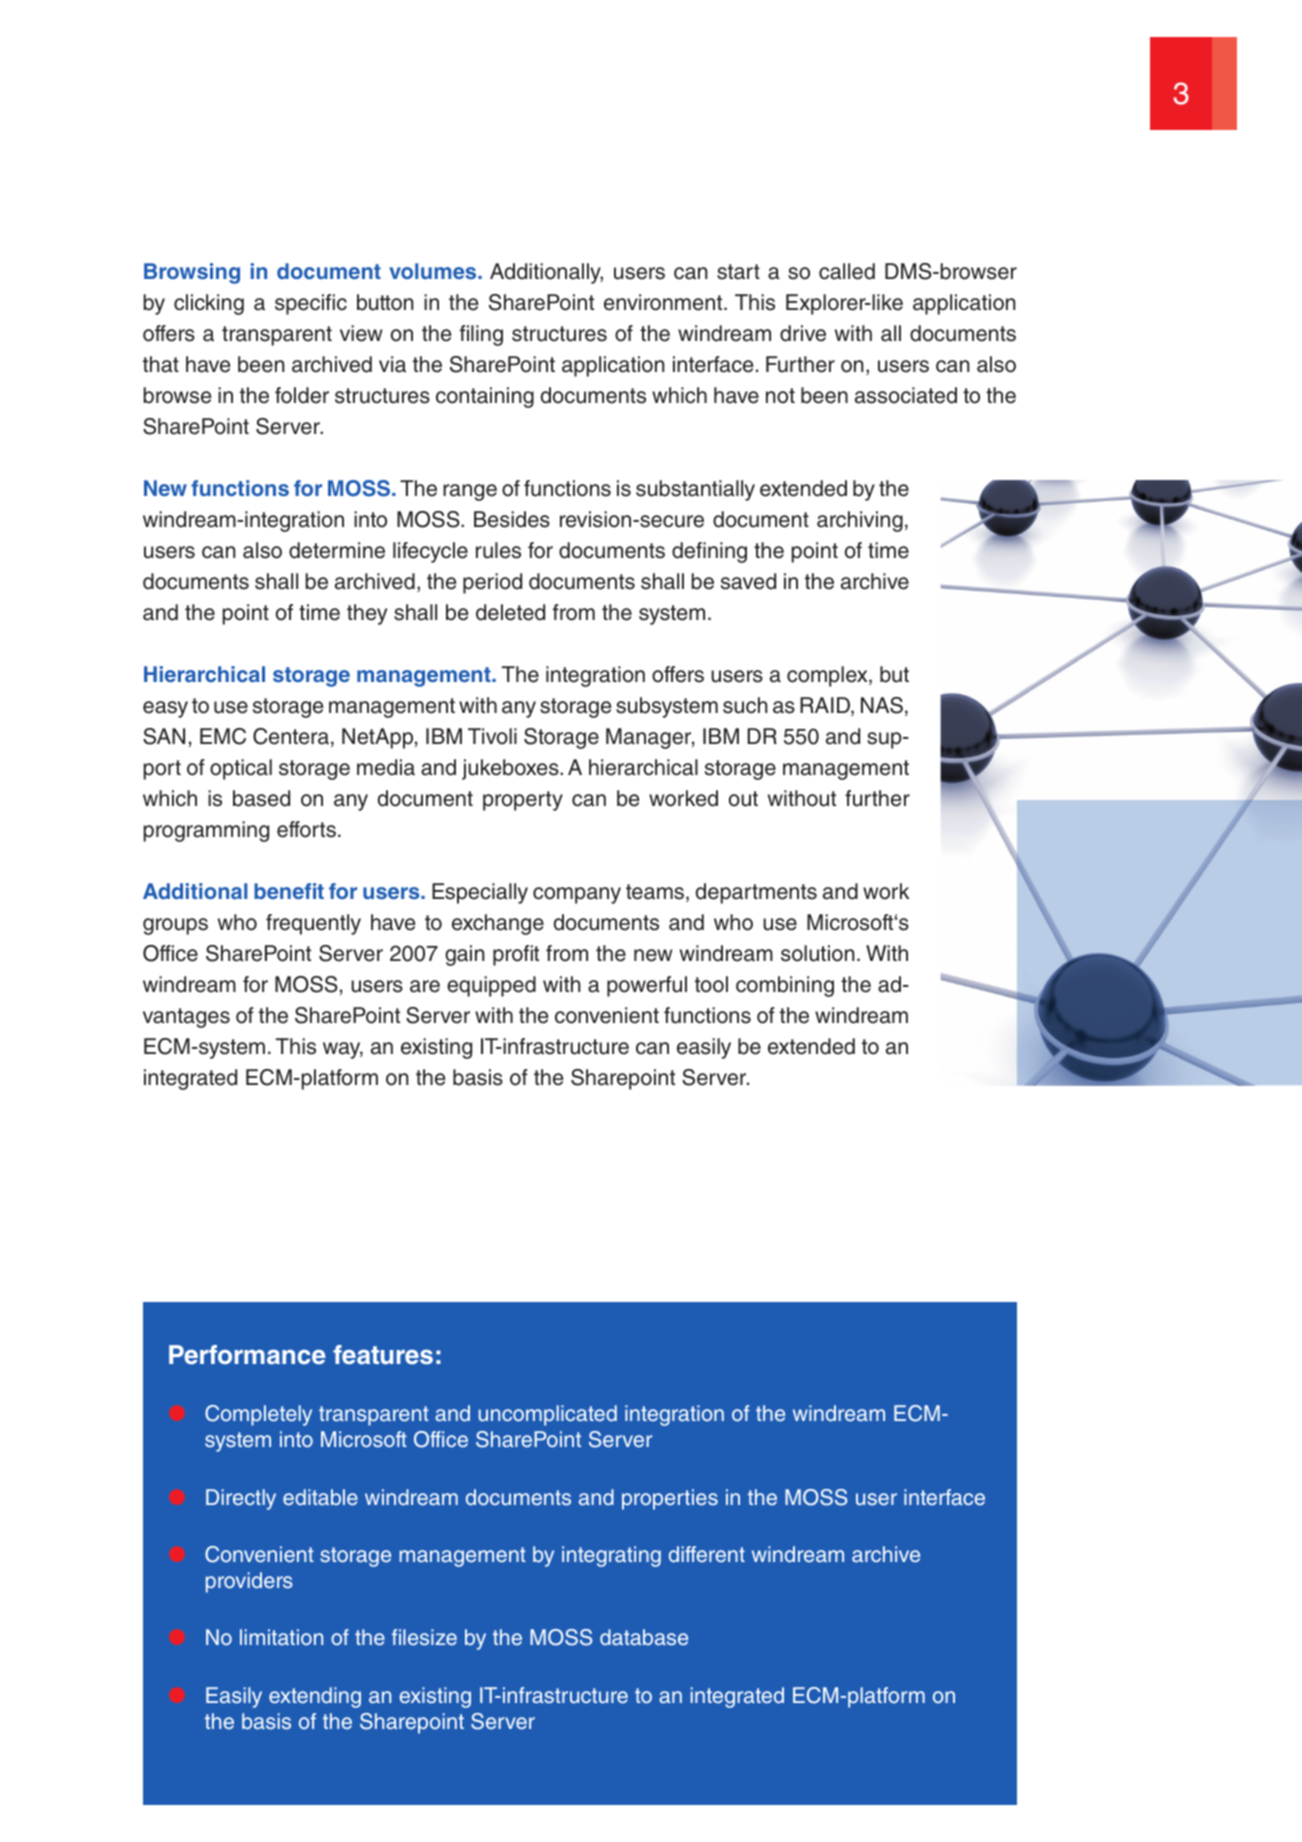  I want to click on limitation, so click(281, 1637).
